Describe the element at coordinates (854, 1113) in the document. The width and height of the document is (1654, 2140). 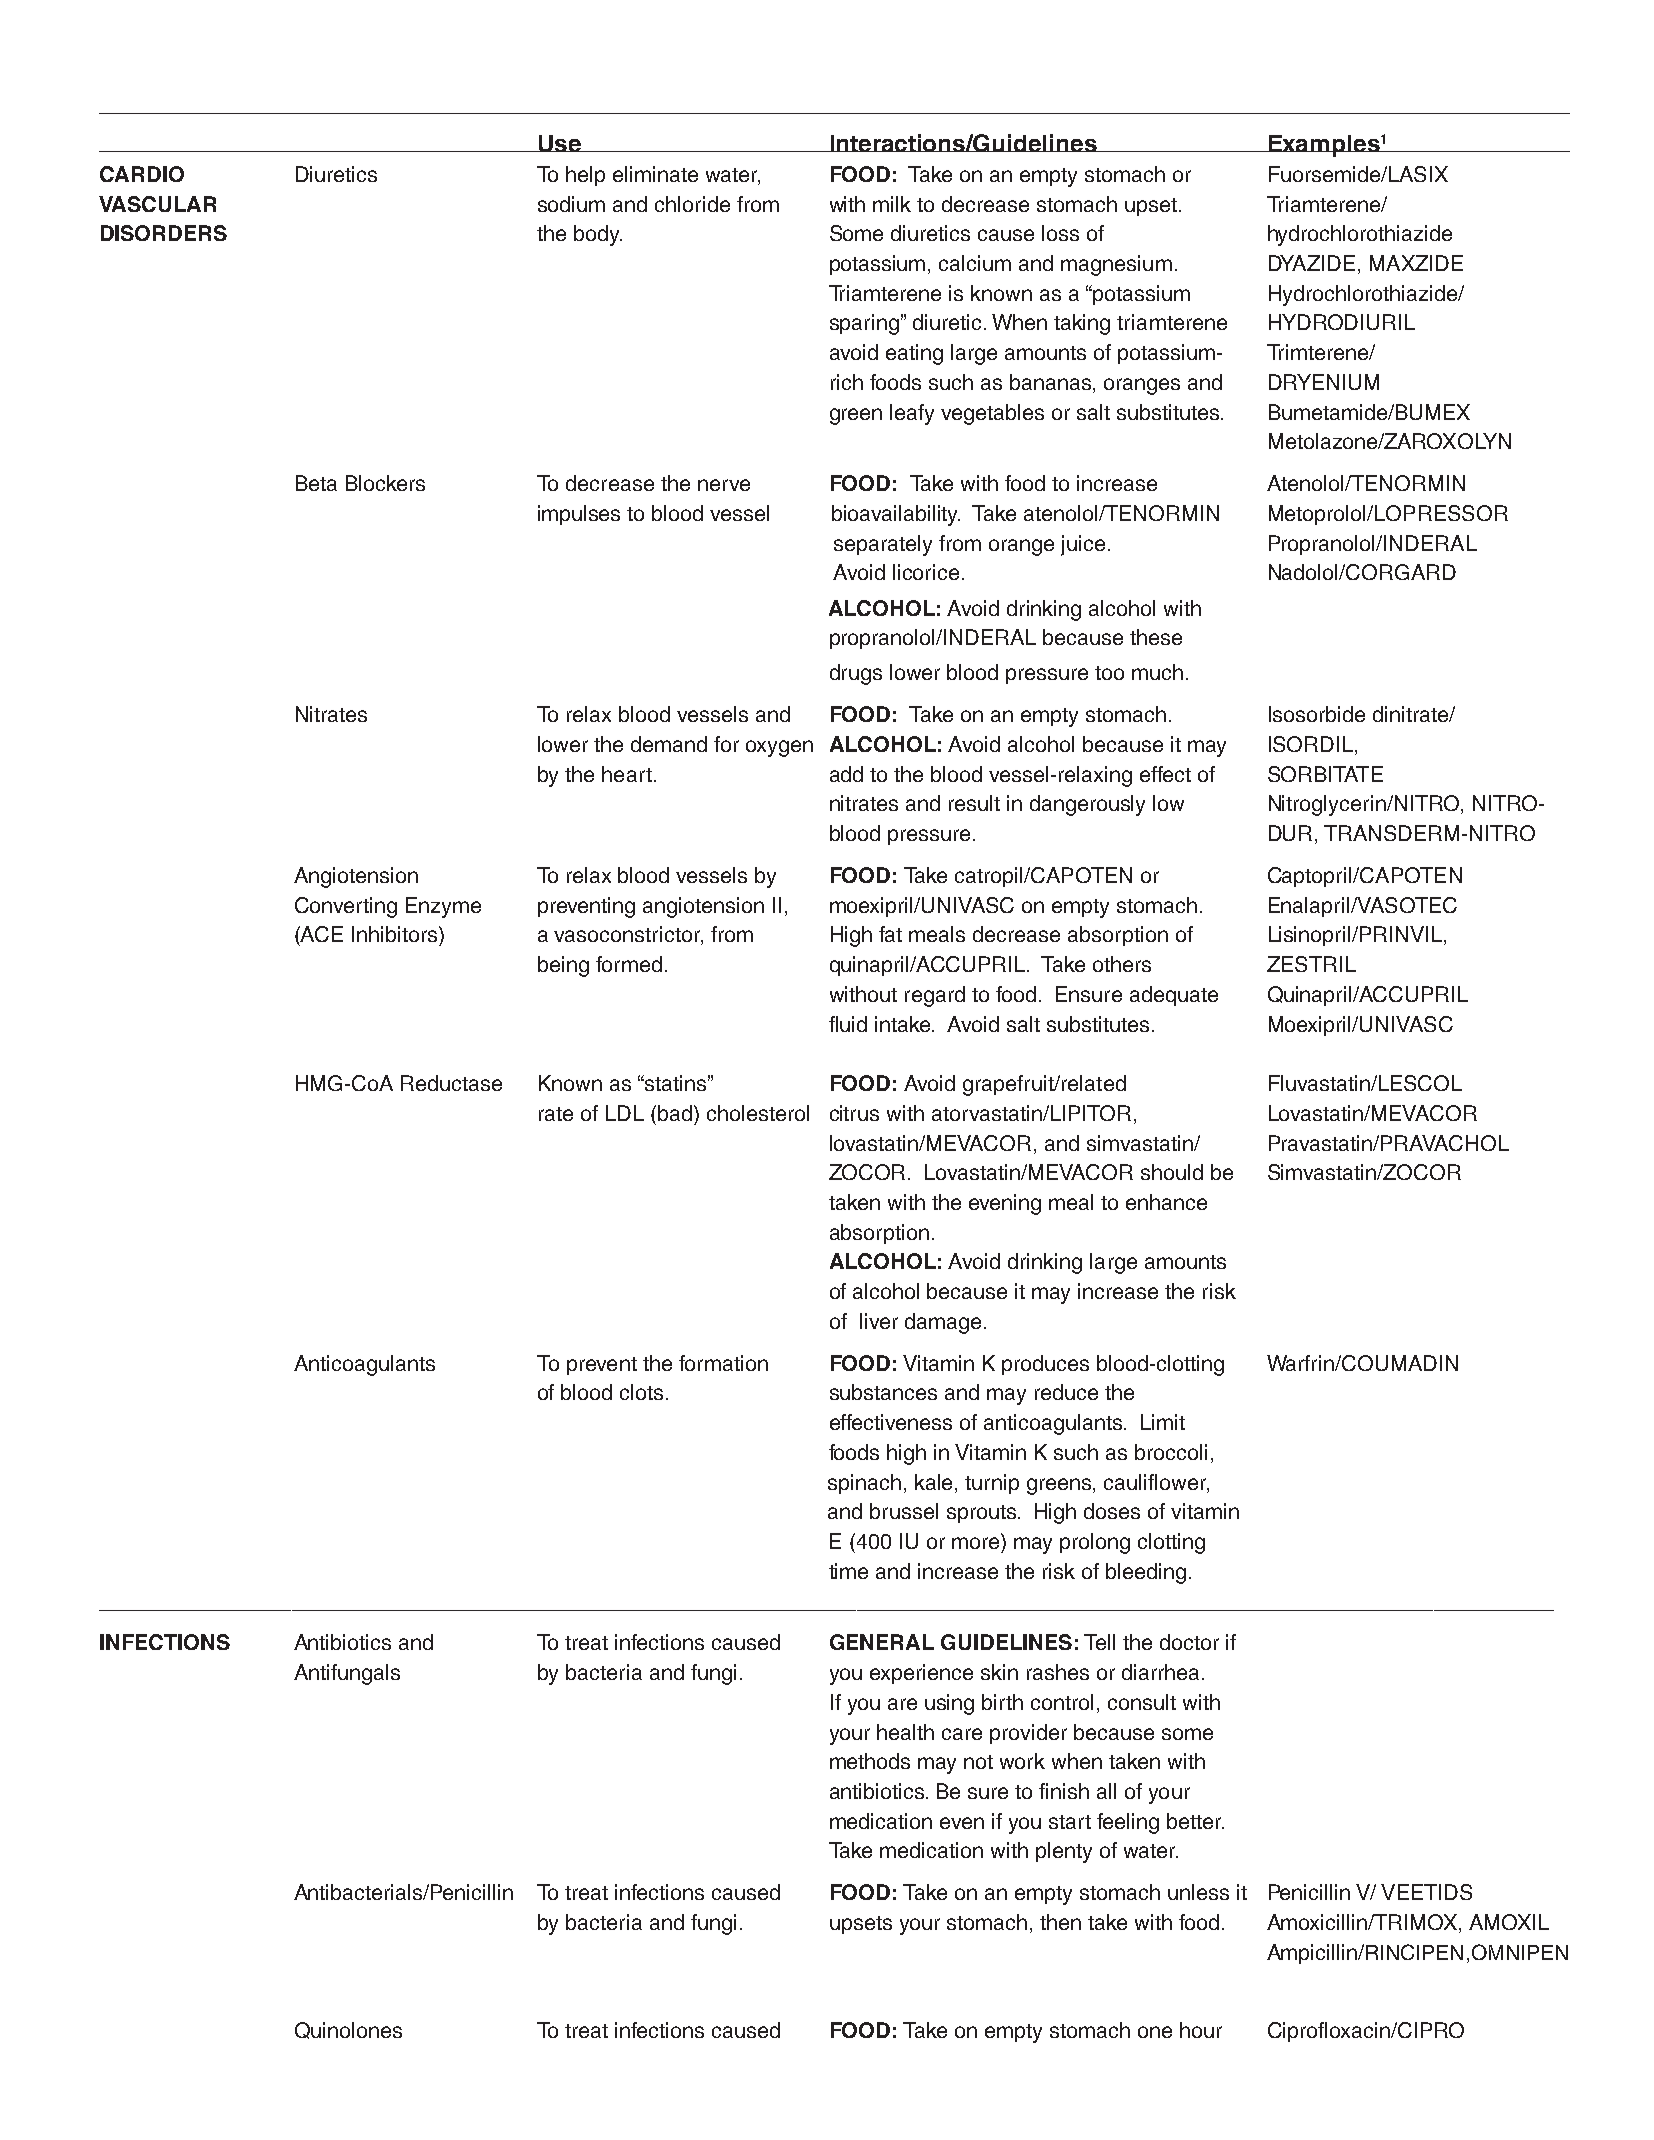
I see `citrus` at that location.
